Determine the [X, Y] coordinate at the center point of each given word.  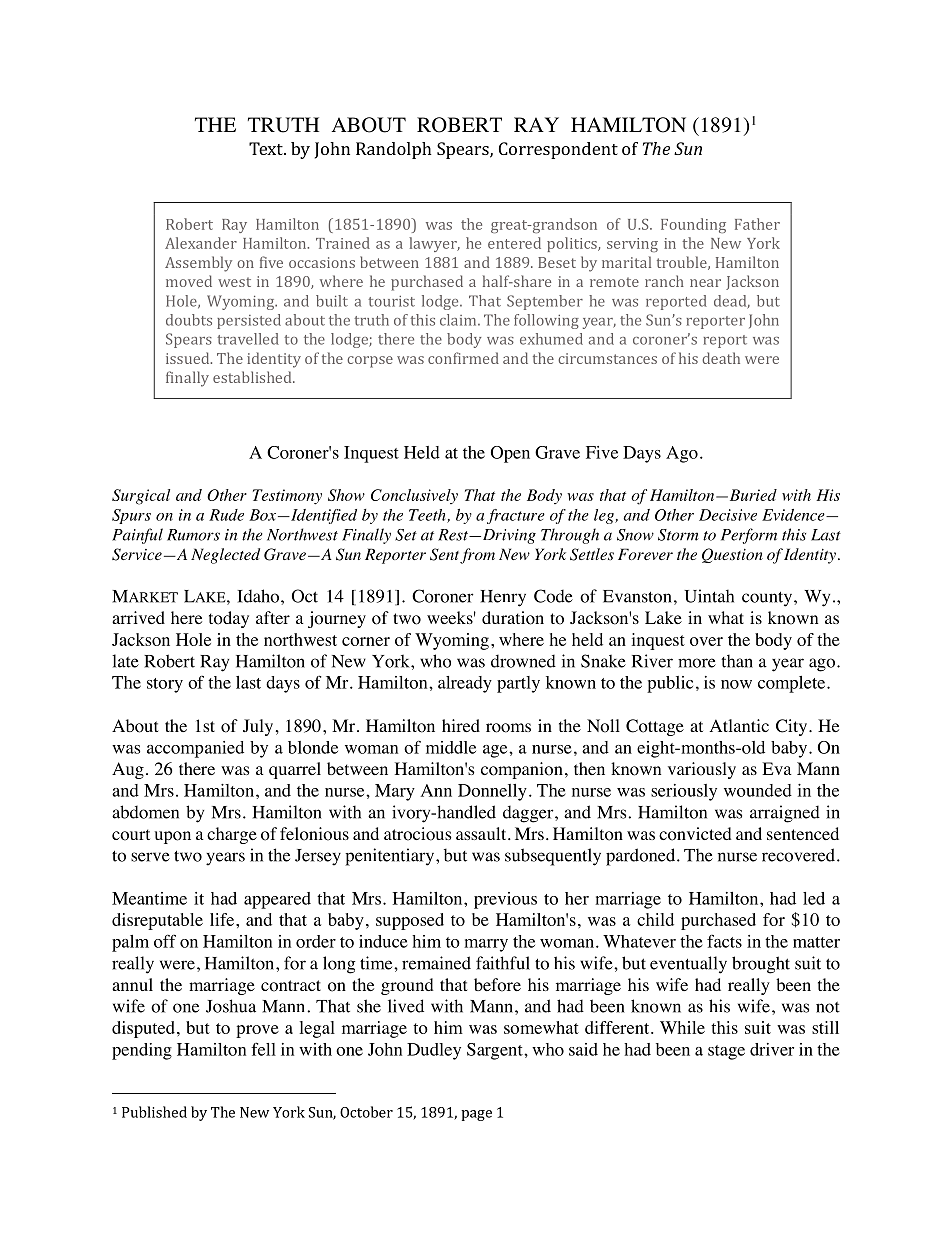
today [229, 619]
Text [267, 148]
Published [154, 1112]
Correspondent [558, 150]
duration [513, 618]
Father [757, 224]
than [737, 661]
